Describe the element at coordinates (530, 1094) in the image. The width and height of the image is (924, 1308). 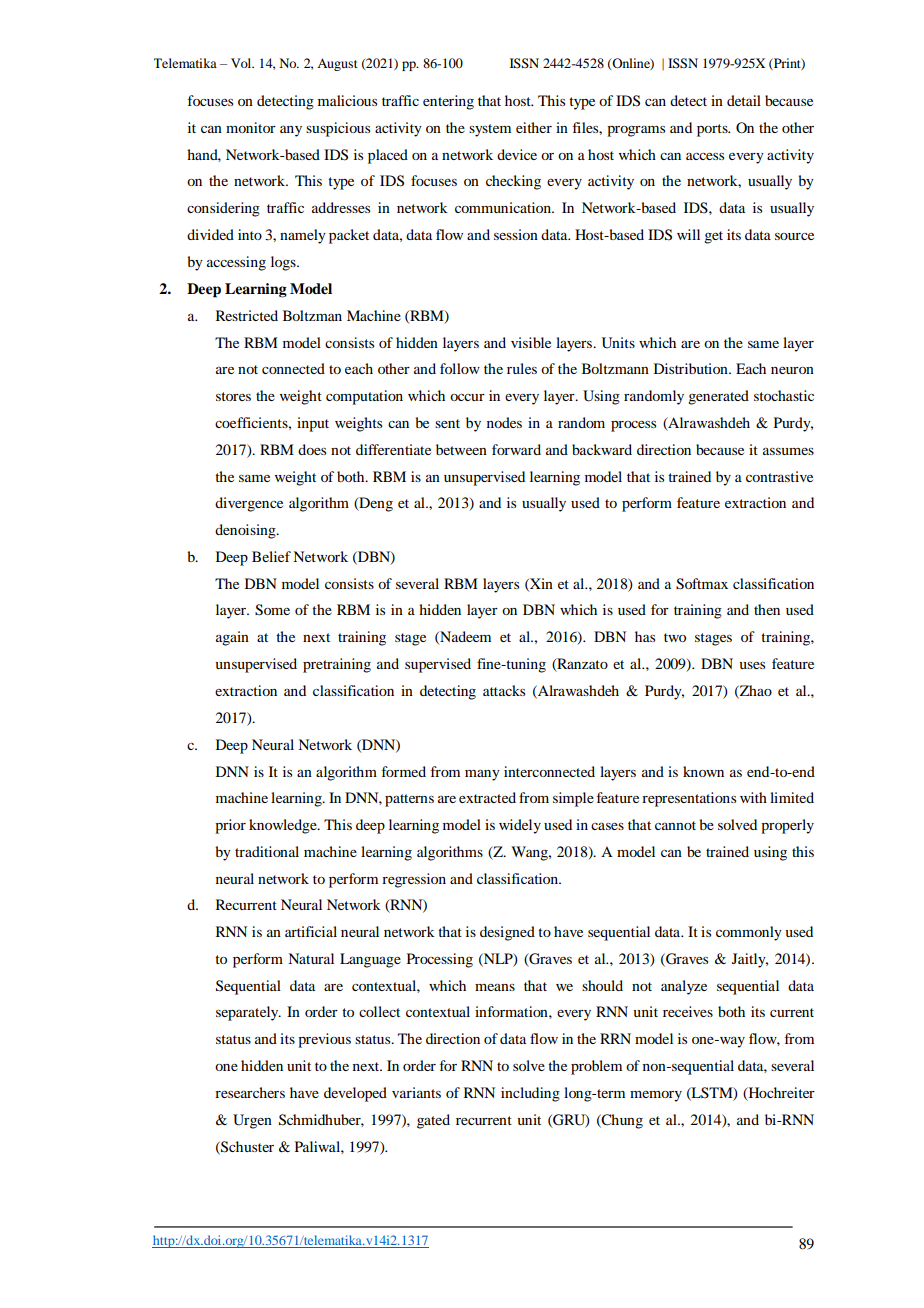
I see `including` at that location.
